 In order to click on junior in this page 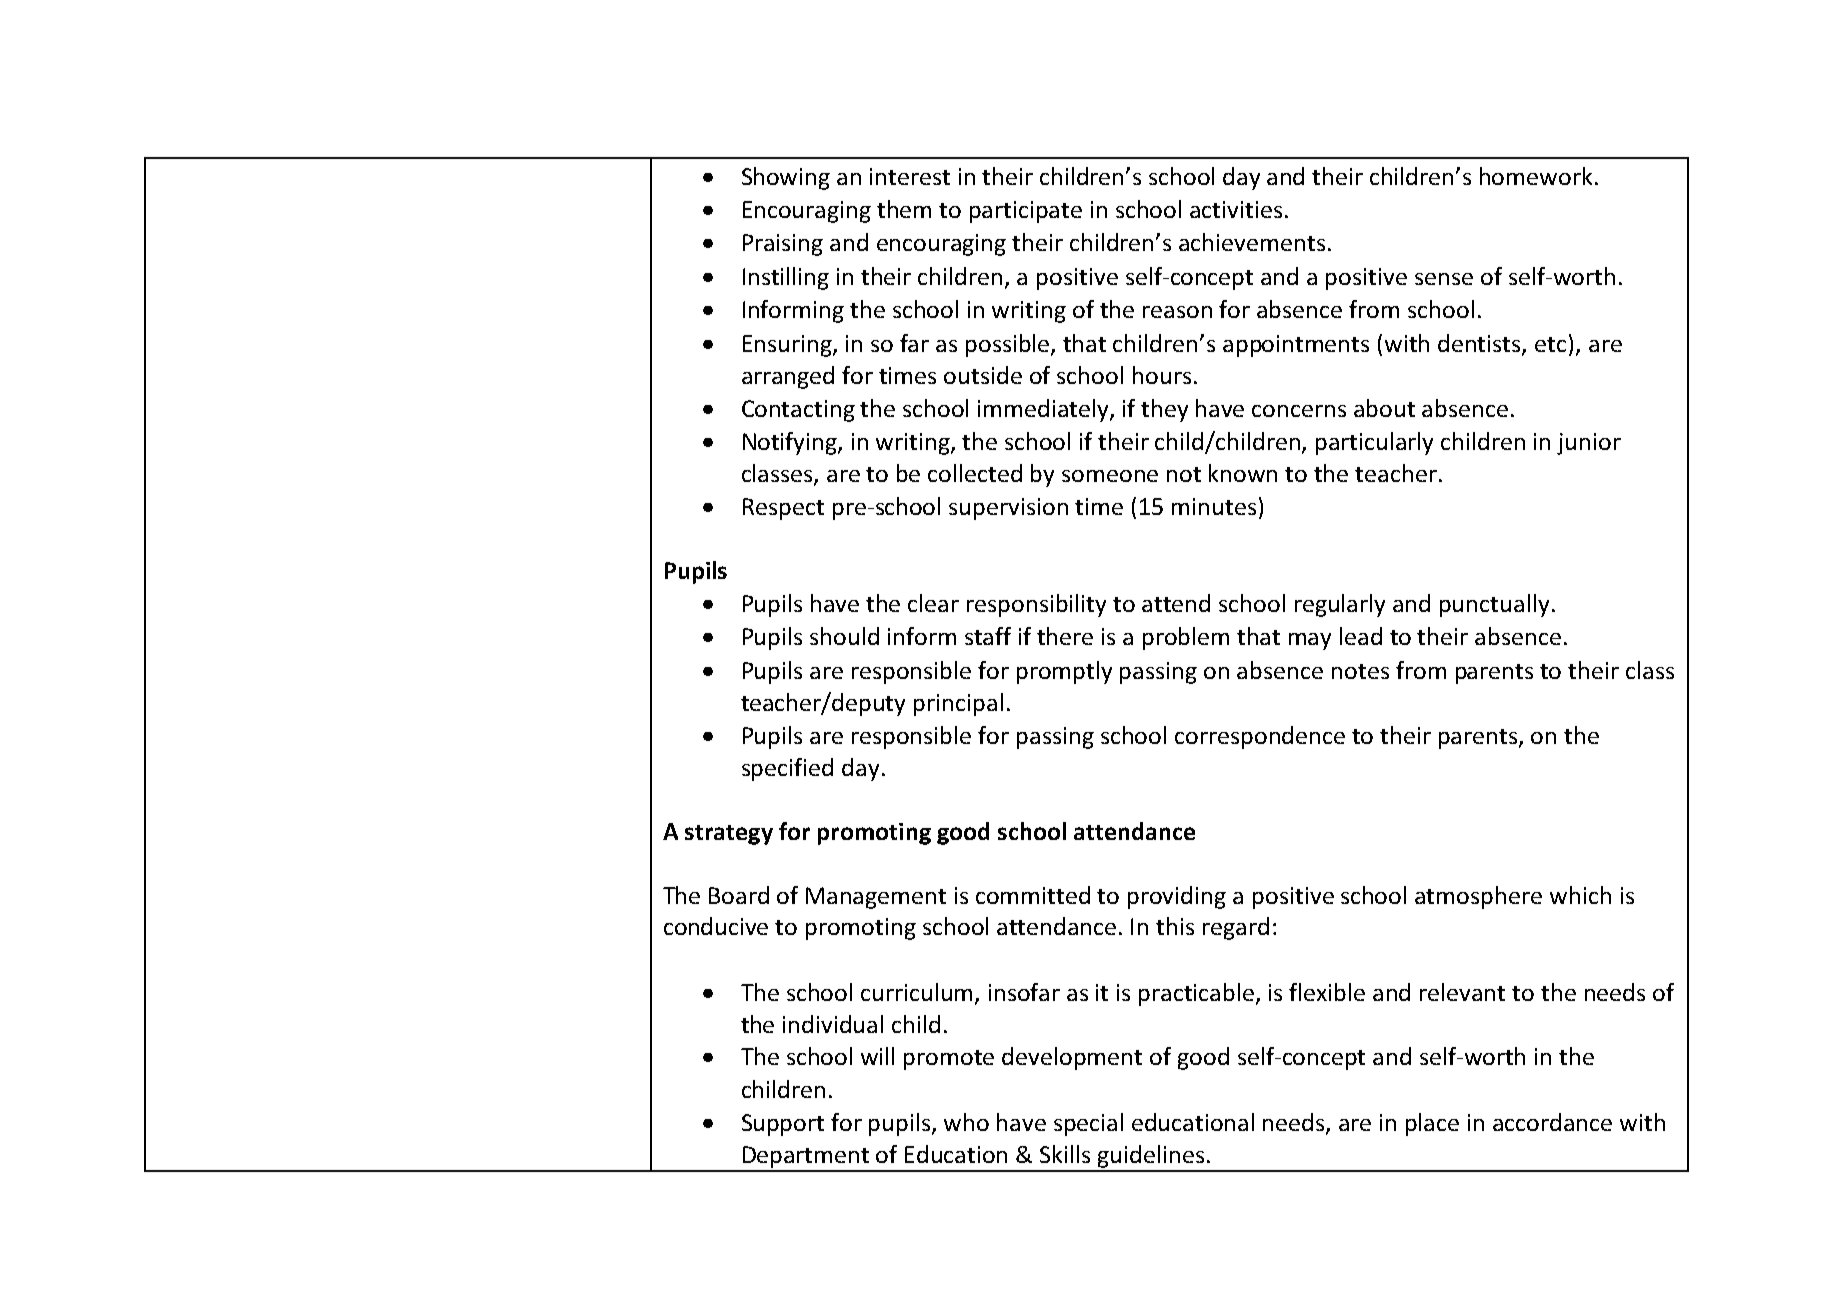, I will do `click(1589, 444)`.
